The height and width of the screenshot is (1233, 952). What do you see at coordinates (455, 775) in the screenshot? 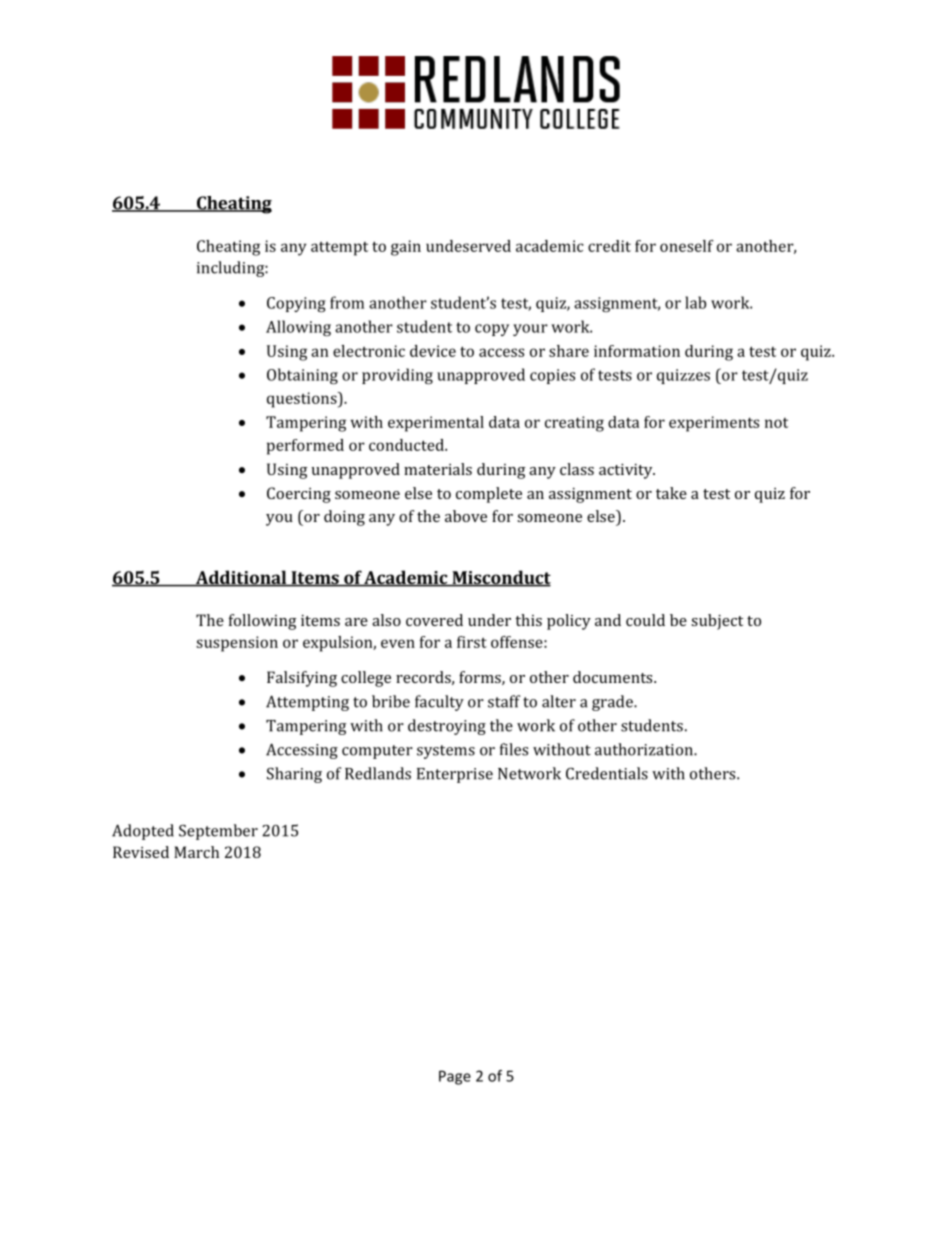
I see `Enterprise` at bounding box center [455, 775].
